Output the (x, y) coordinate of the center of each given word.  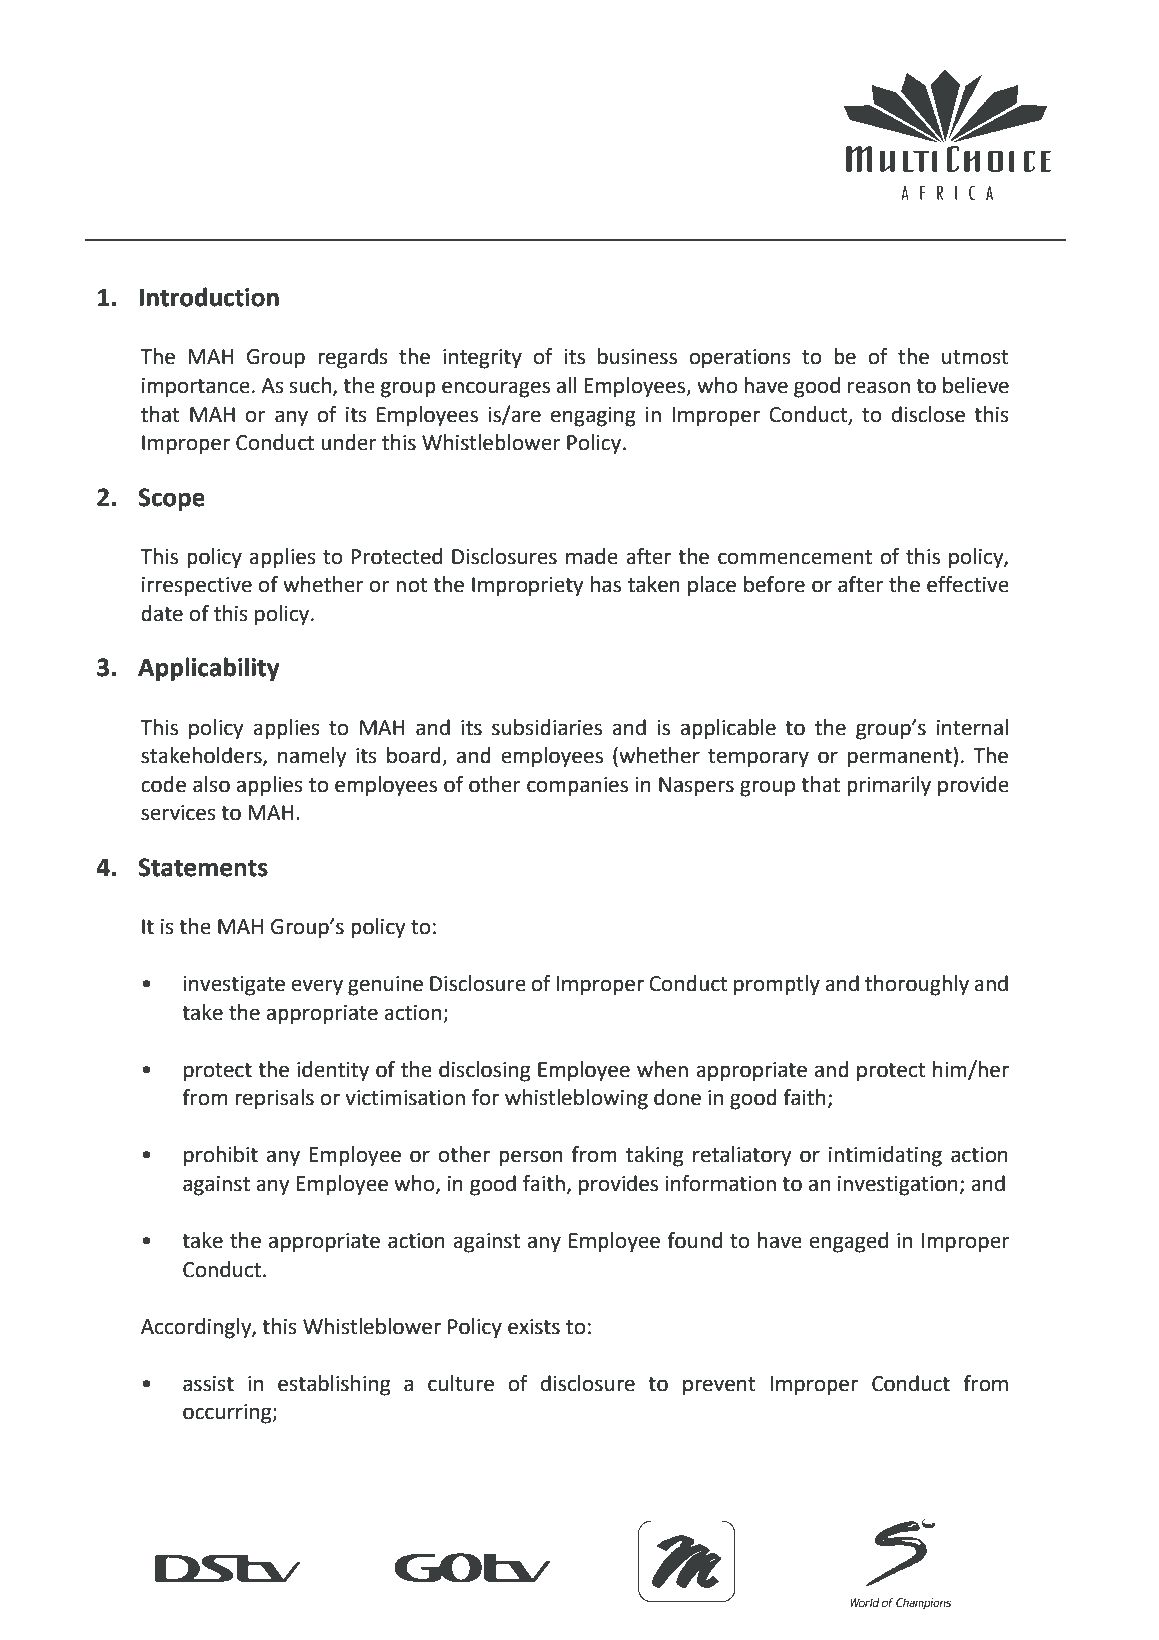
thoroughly (917, 985)
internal (972, 727)
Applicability (209, 669)
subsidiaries (547, 727)
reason (879, 387)
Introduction (209, 297)
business (637, 356)
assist (208, 1384)
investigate (234, 986)
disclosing (484, 1071)
